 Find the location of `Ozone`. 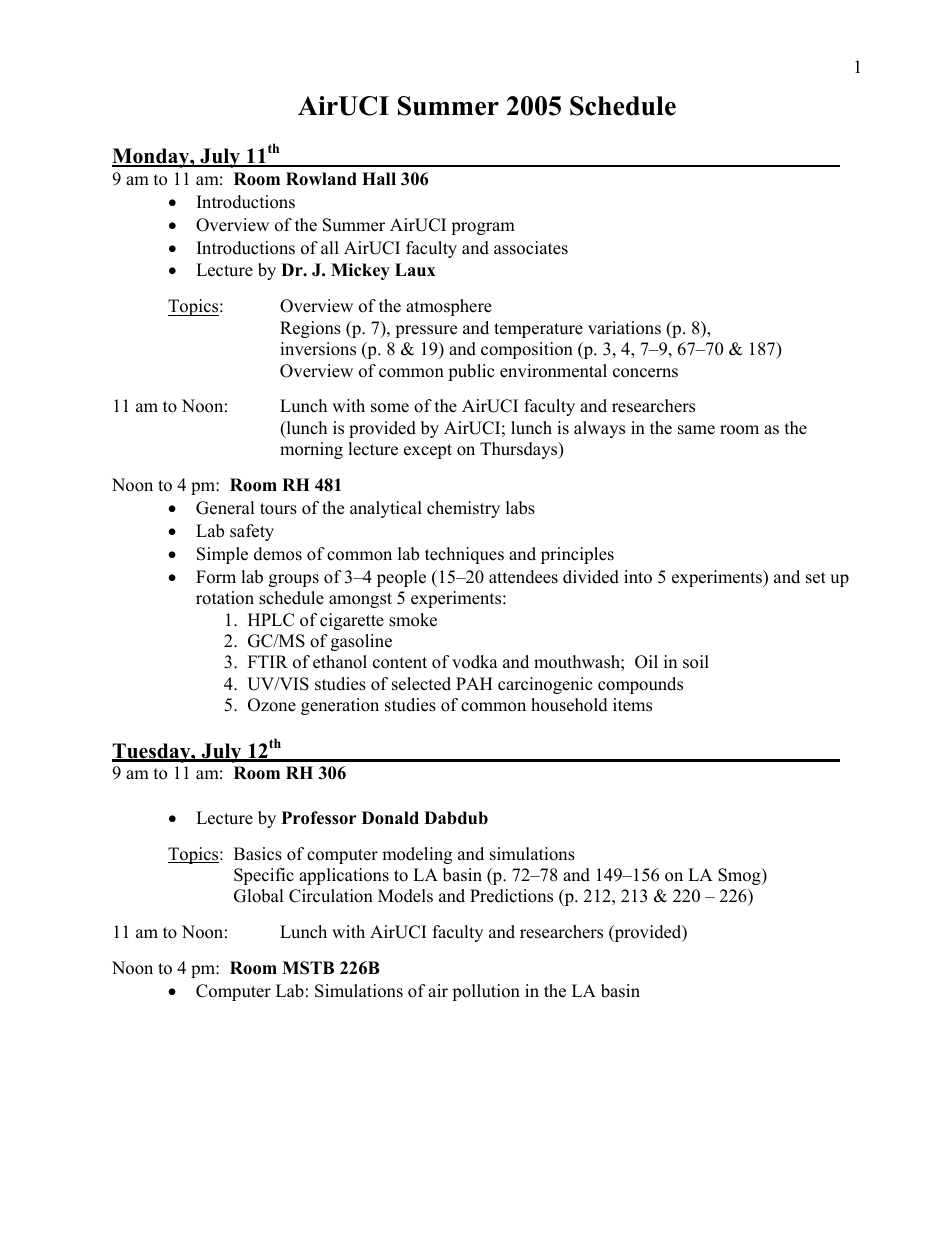

Ozone is located at coordinates (272, 705).
